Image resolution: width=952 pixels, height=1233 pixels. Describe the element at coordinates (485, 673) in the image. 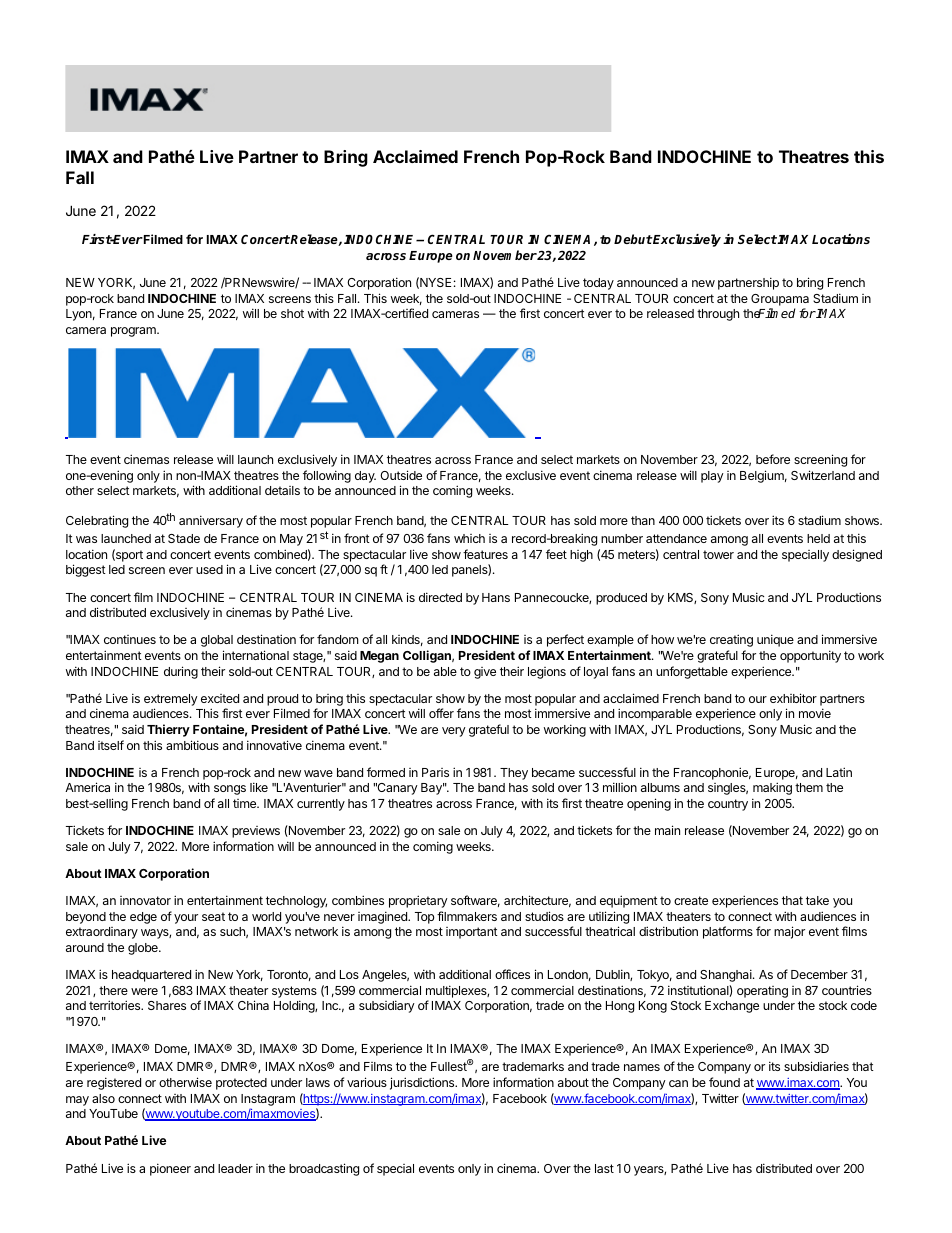

I see `give` at that location.
